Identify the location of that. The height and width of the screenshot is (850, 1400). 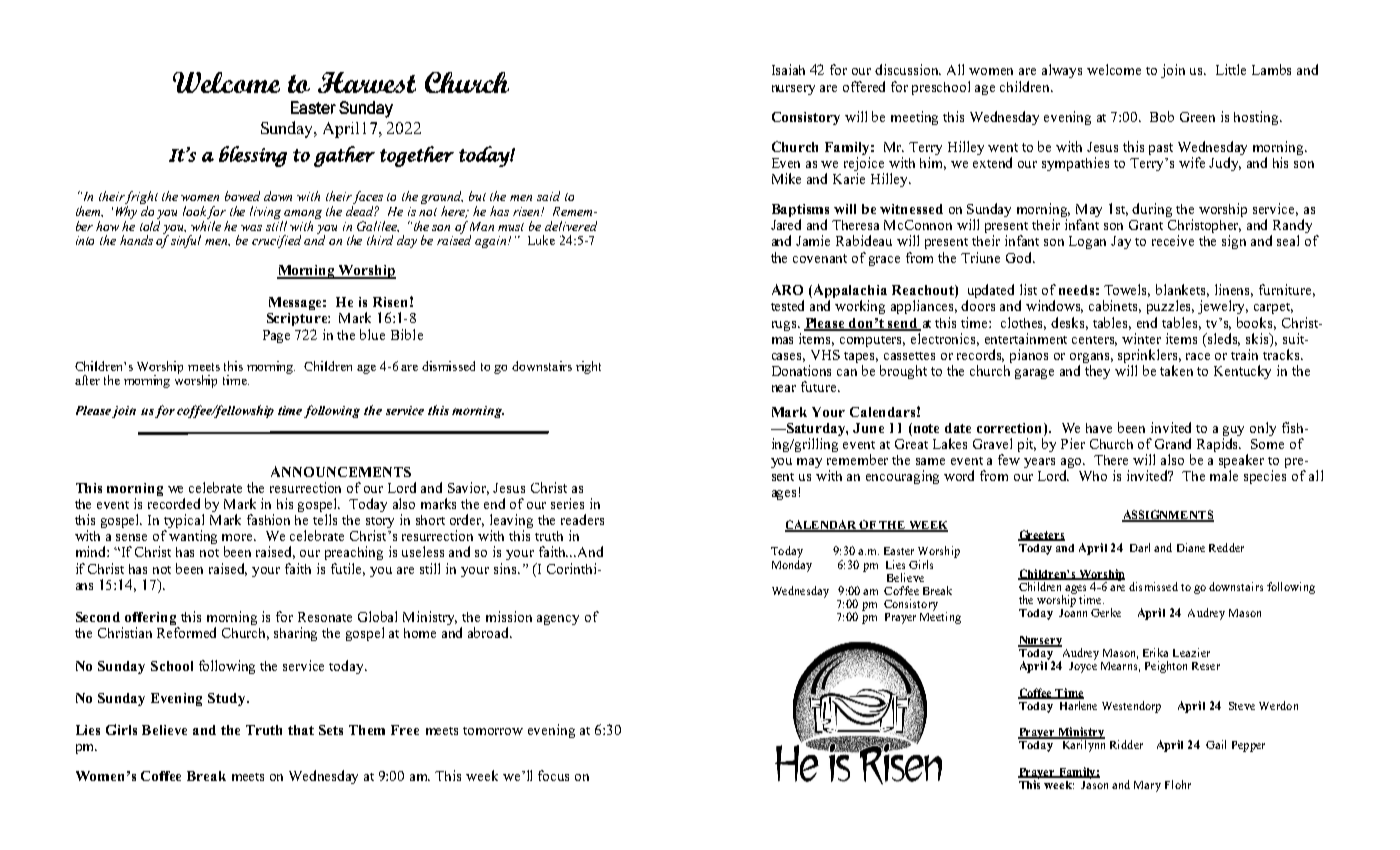
(301, 730).
